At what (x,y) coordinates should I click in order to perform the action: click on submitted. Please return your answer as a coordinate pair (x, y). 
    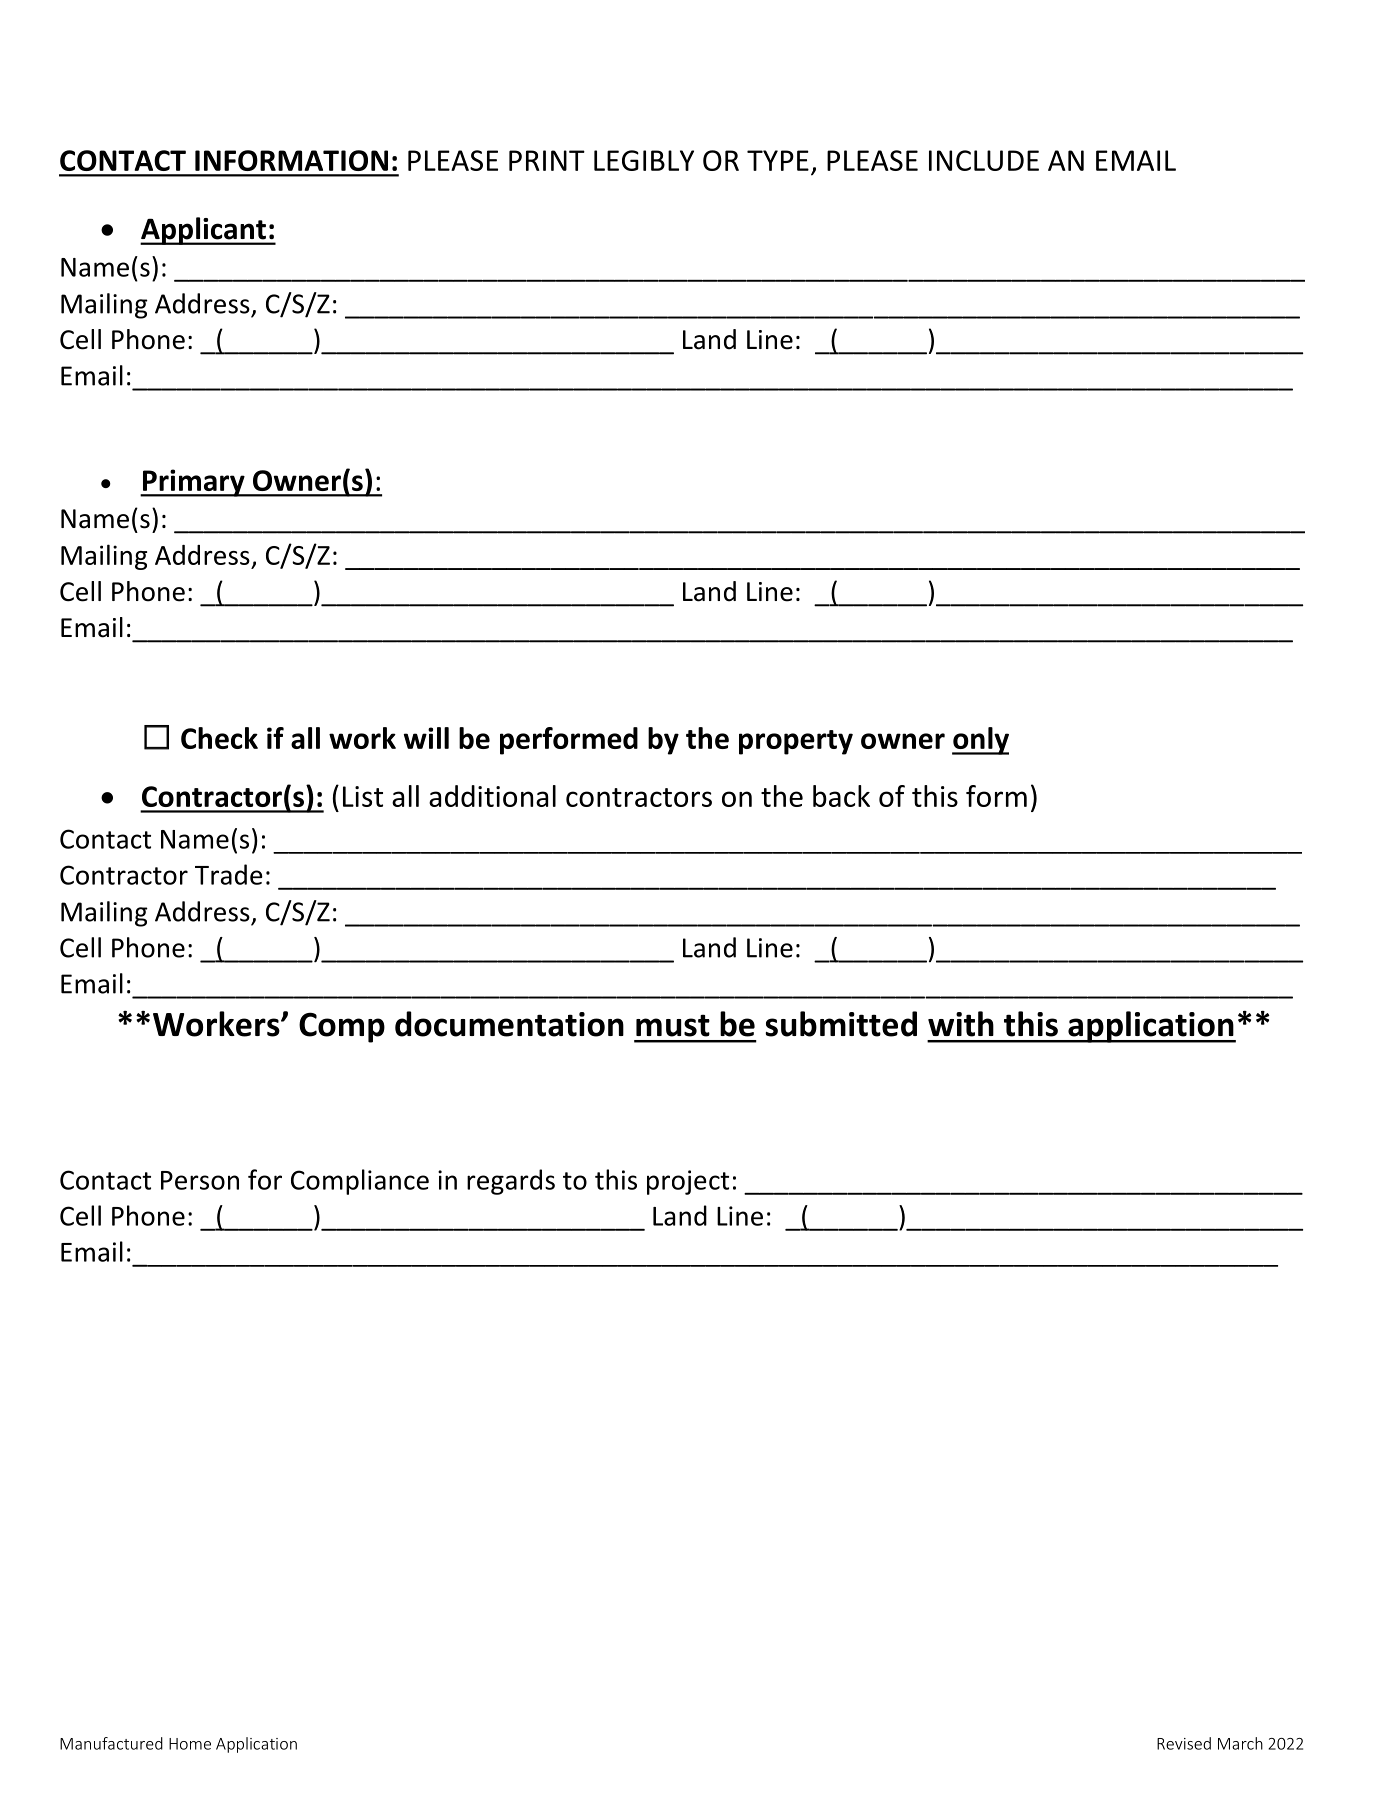
    Looking at the image, I should click on (841, 1024).
